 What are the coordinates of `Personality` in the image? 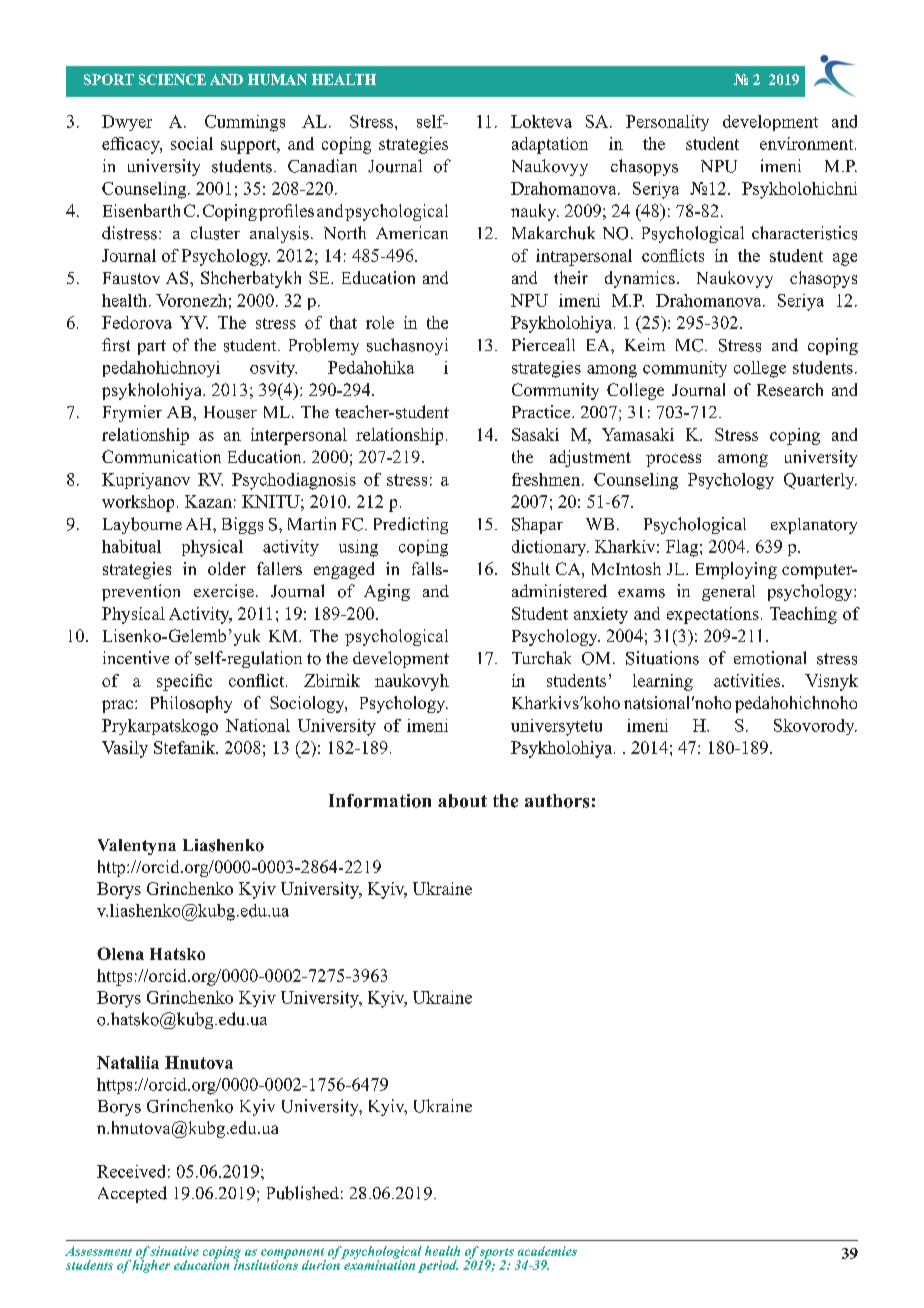 It's located at (667, 123).
